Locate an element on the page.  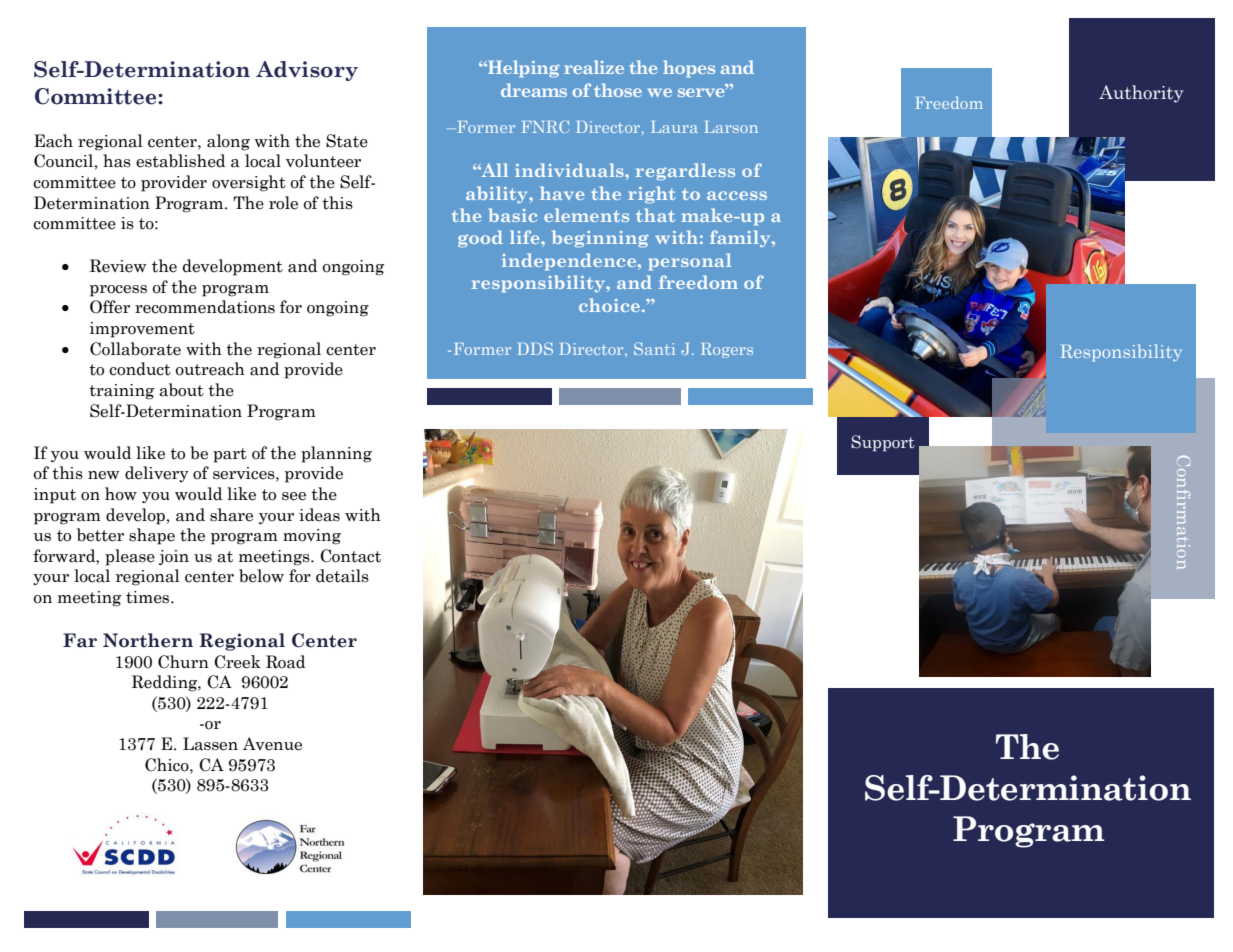
choice is located at coordinates (609, 305).
